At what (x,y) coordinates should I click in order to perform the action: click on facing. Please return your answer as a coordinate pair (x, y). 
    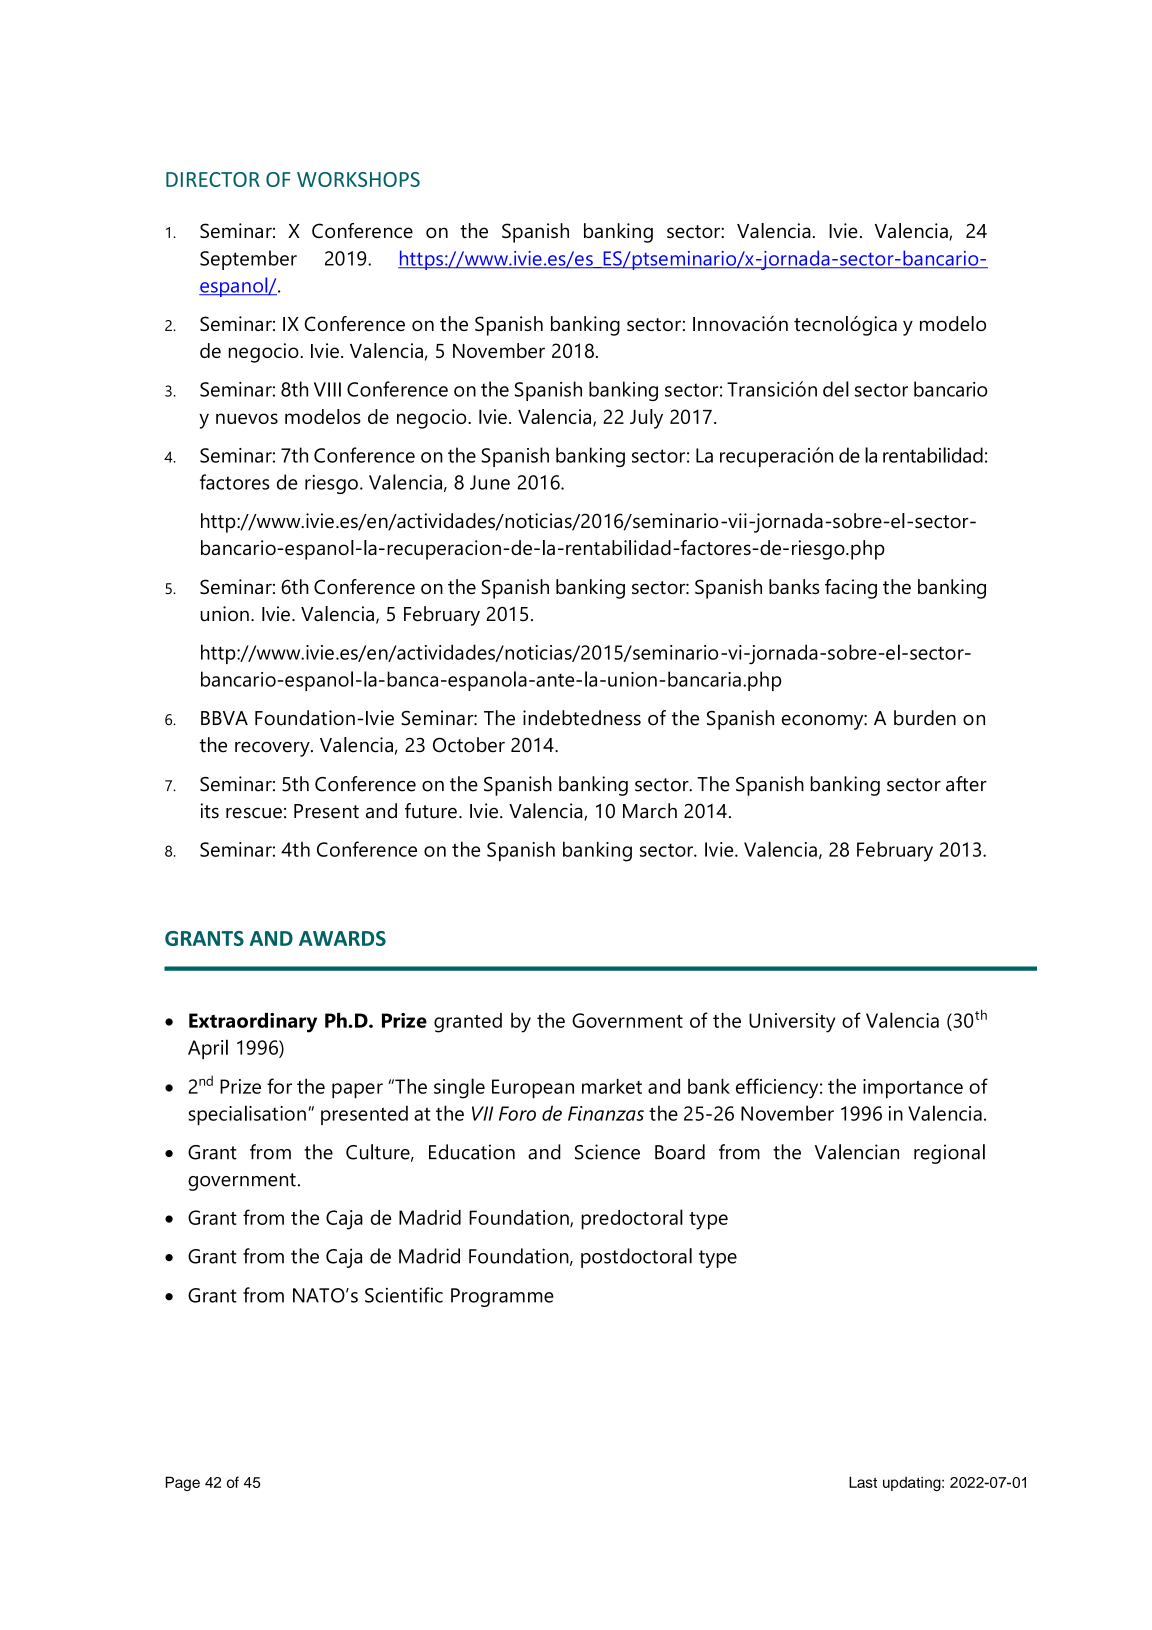
    Looking at the image, I should click on (851, 589).
